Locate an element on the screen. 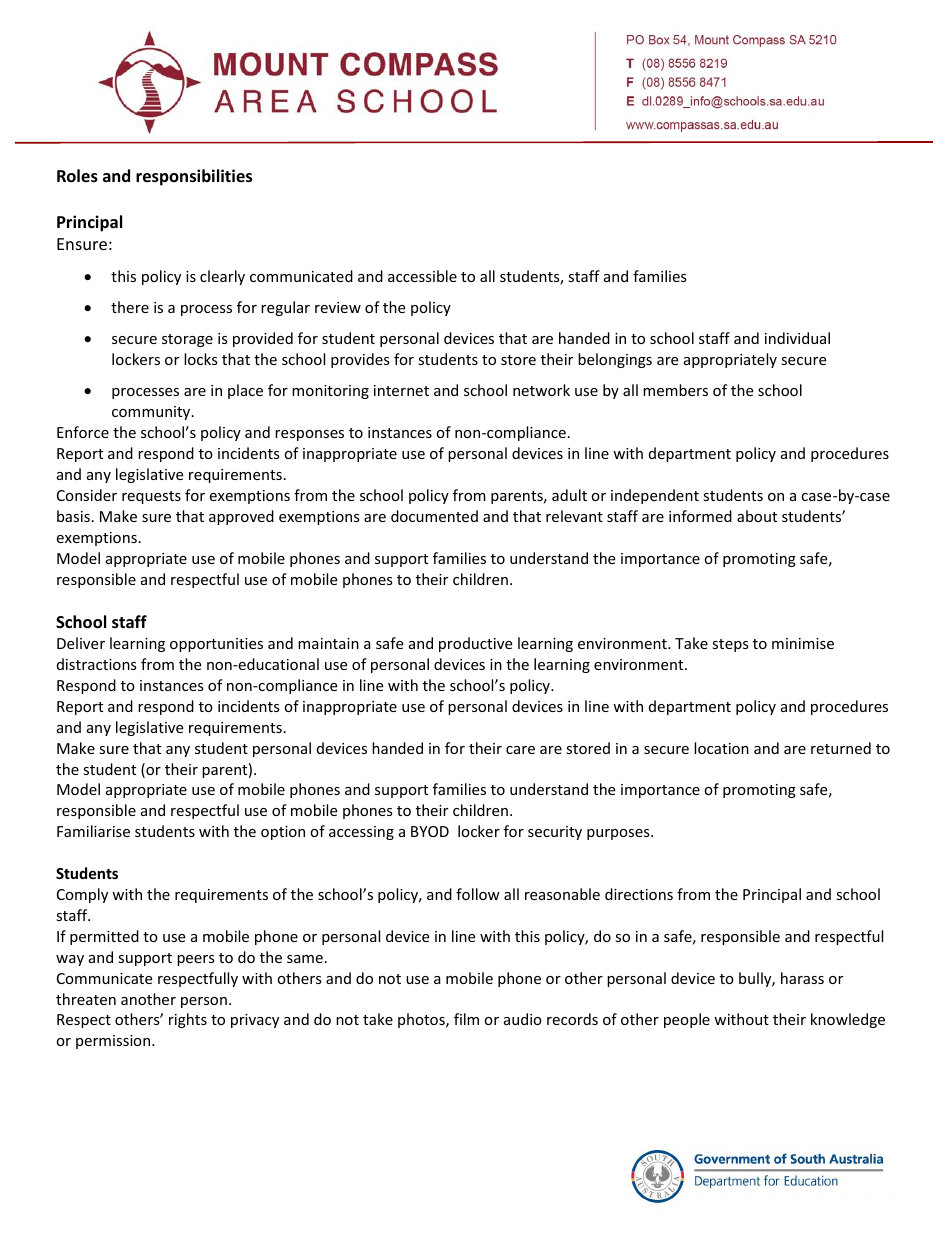 Image resolution: width=952 pixels, height=1233 pixels. requests is located at coordinates (151, 497).
